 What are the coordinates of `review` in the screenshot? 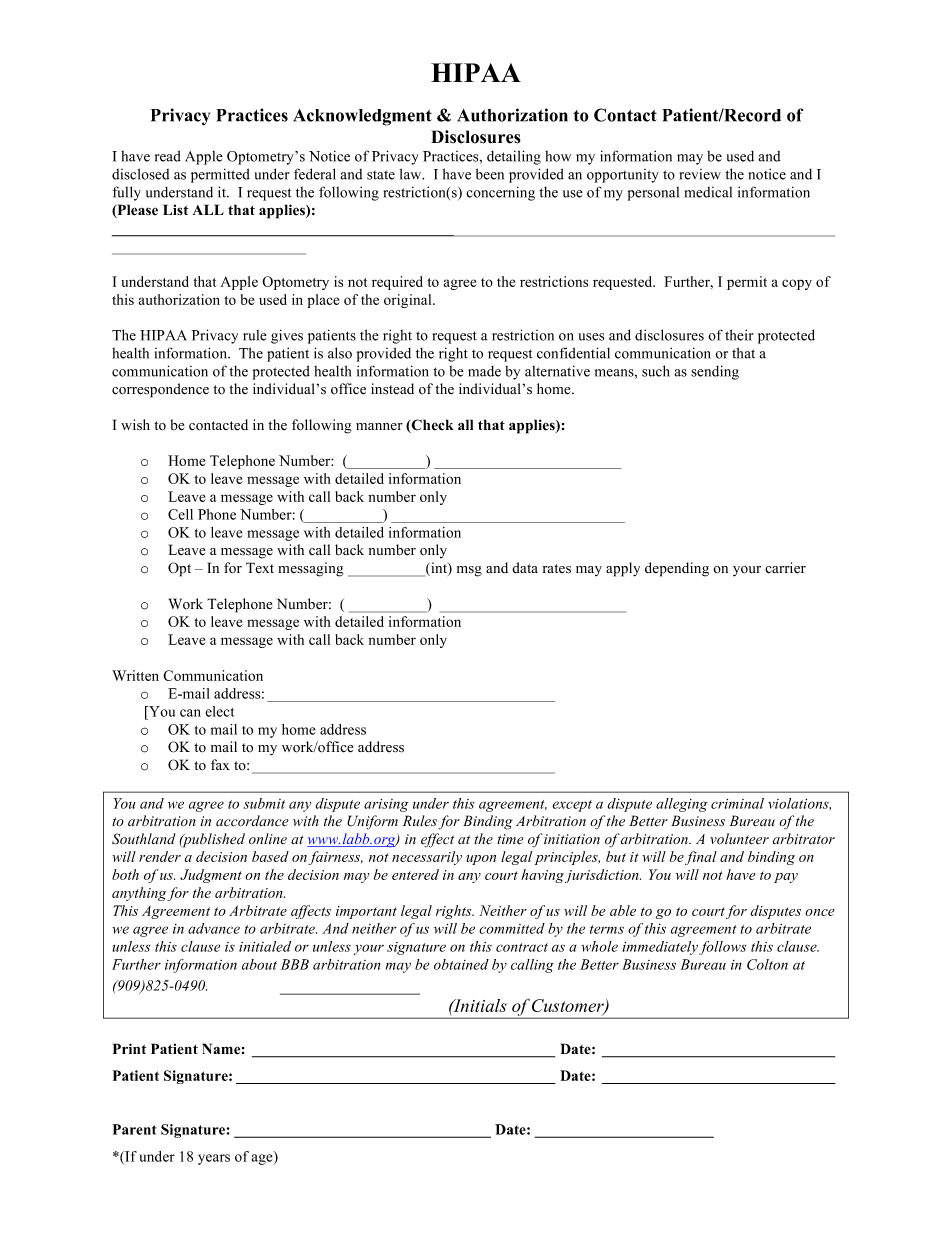 It's located at (700, 174).
